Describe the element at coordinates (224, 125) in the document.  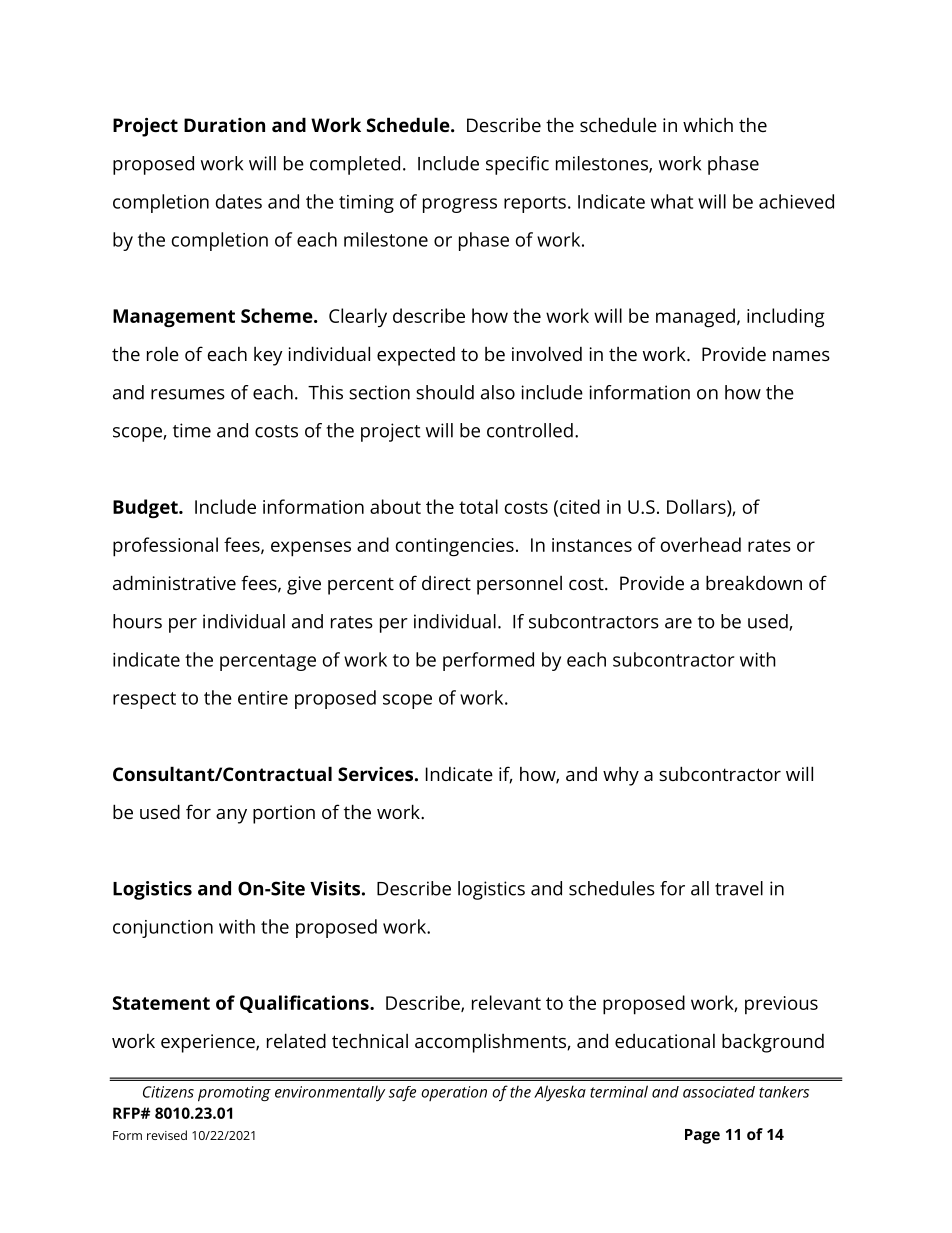
I see `Duration` at that location.
